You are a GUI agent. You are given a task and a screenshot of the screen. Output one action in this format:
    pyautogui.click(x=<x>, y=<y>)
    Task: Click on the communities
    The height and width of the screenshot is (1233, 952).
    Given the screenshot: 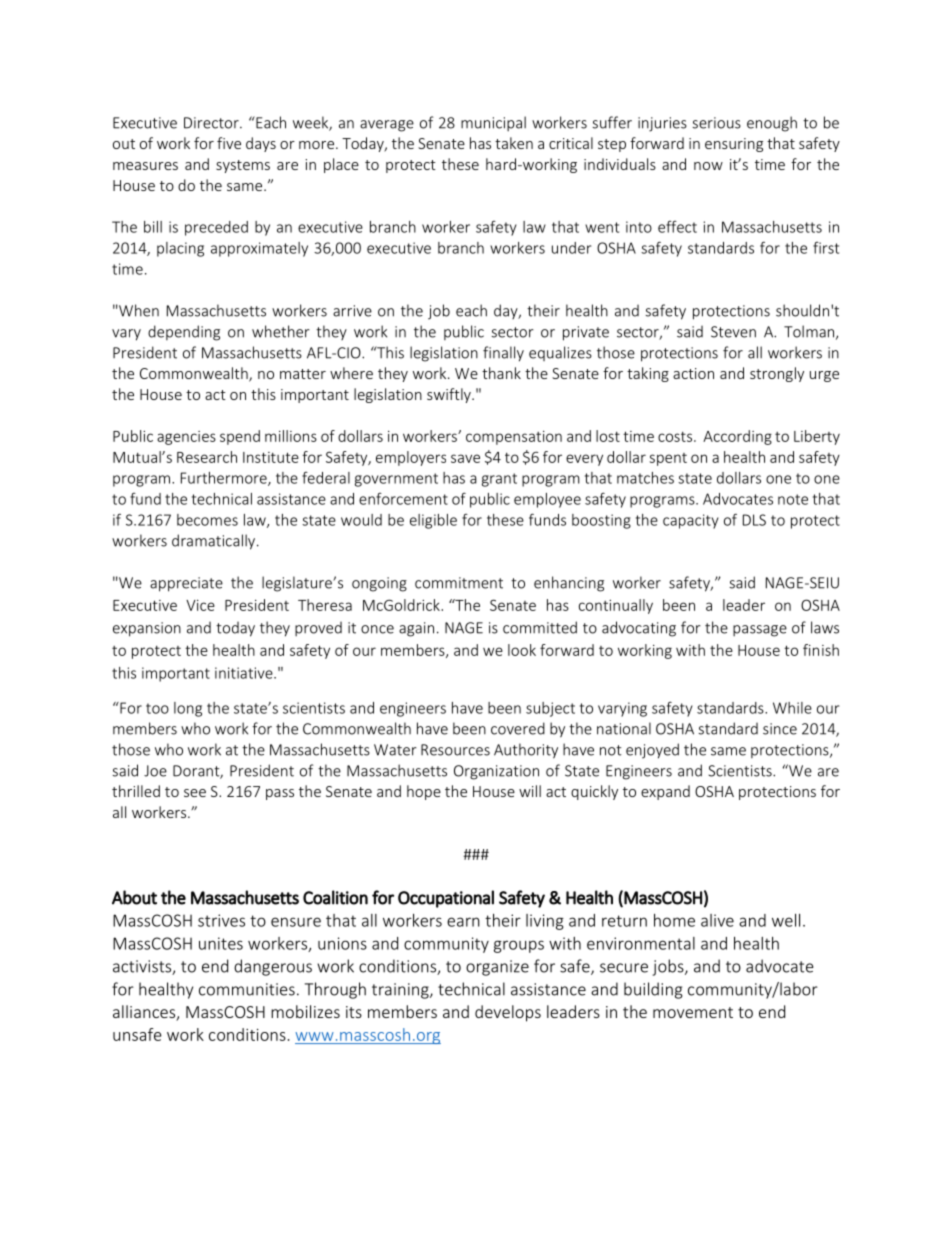 What is the action you would take?
    pyautogui.click(x=247, y=989)
